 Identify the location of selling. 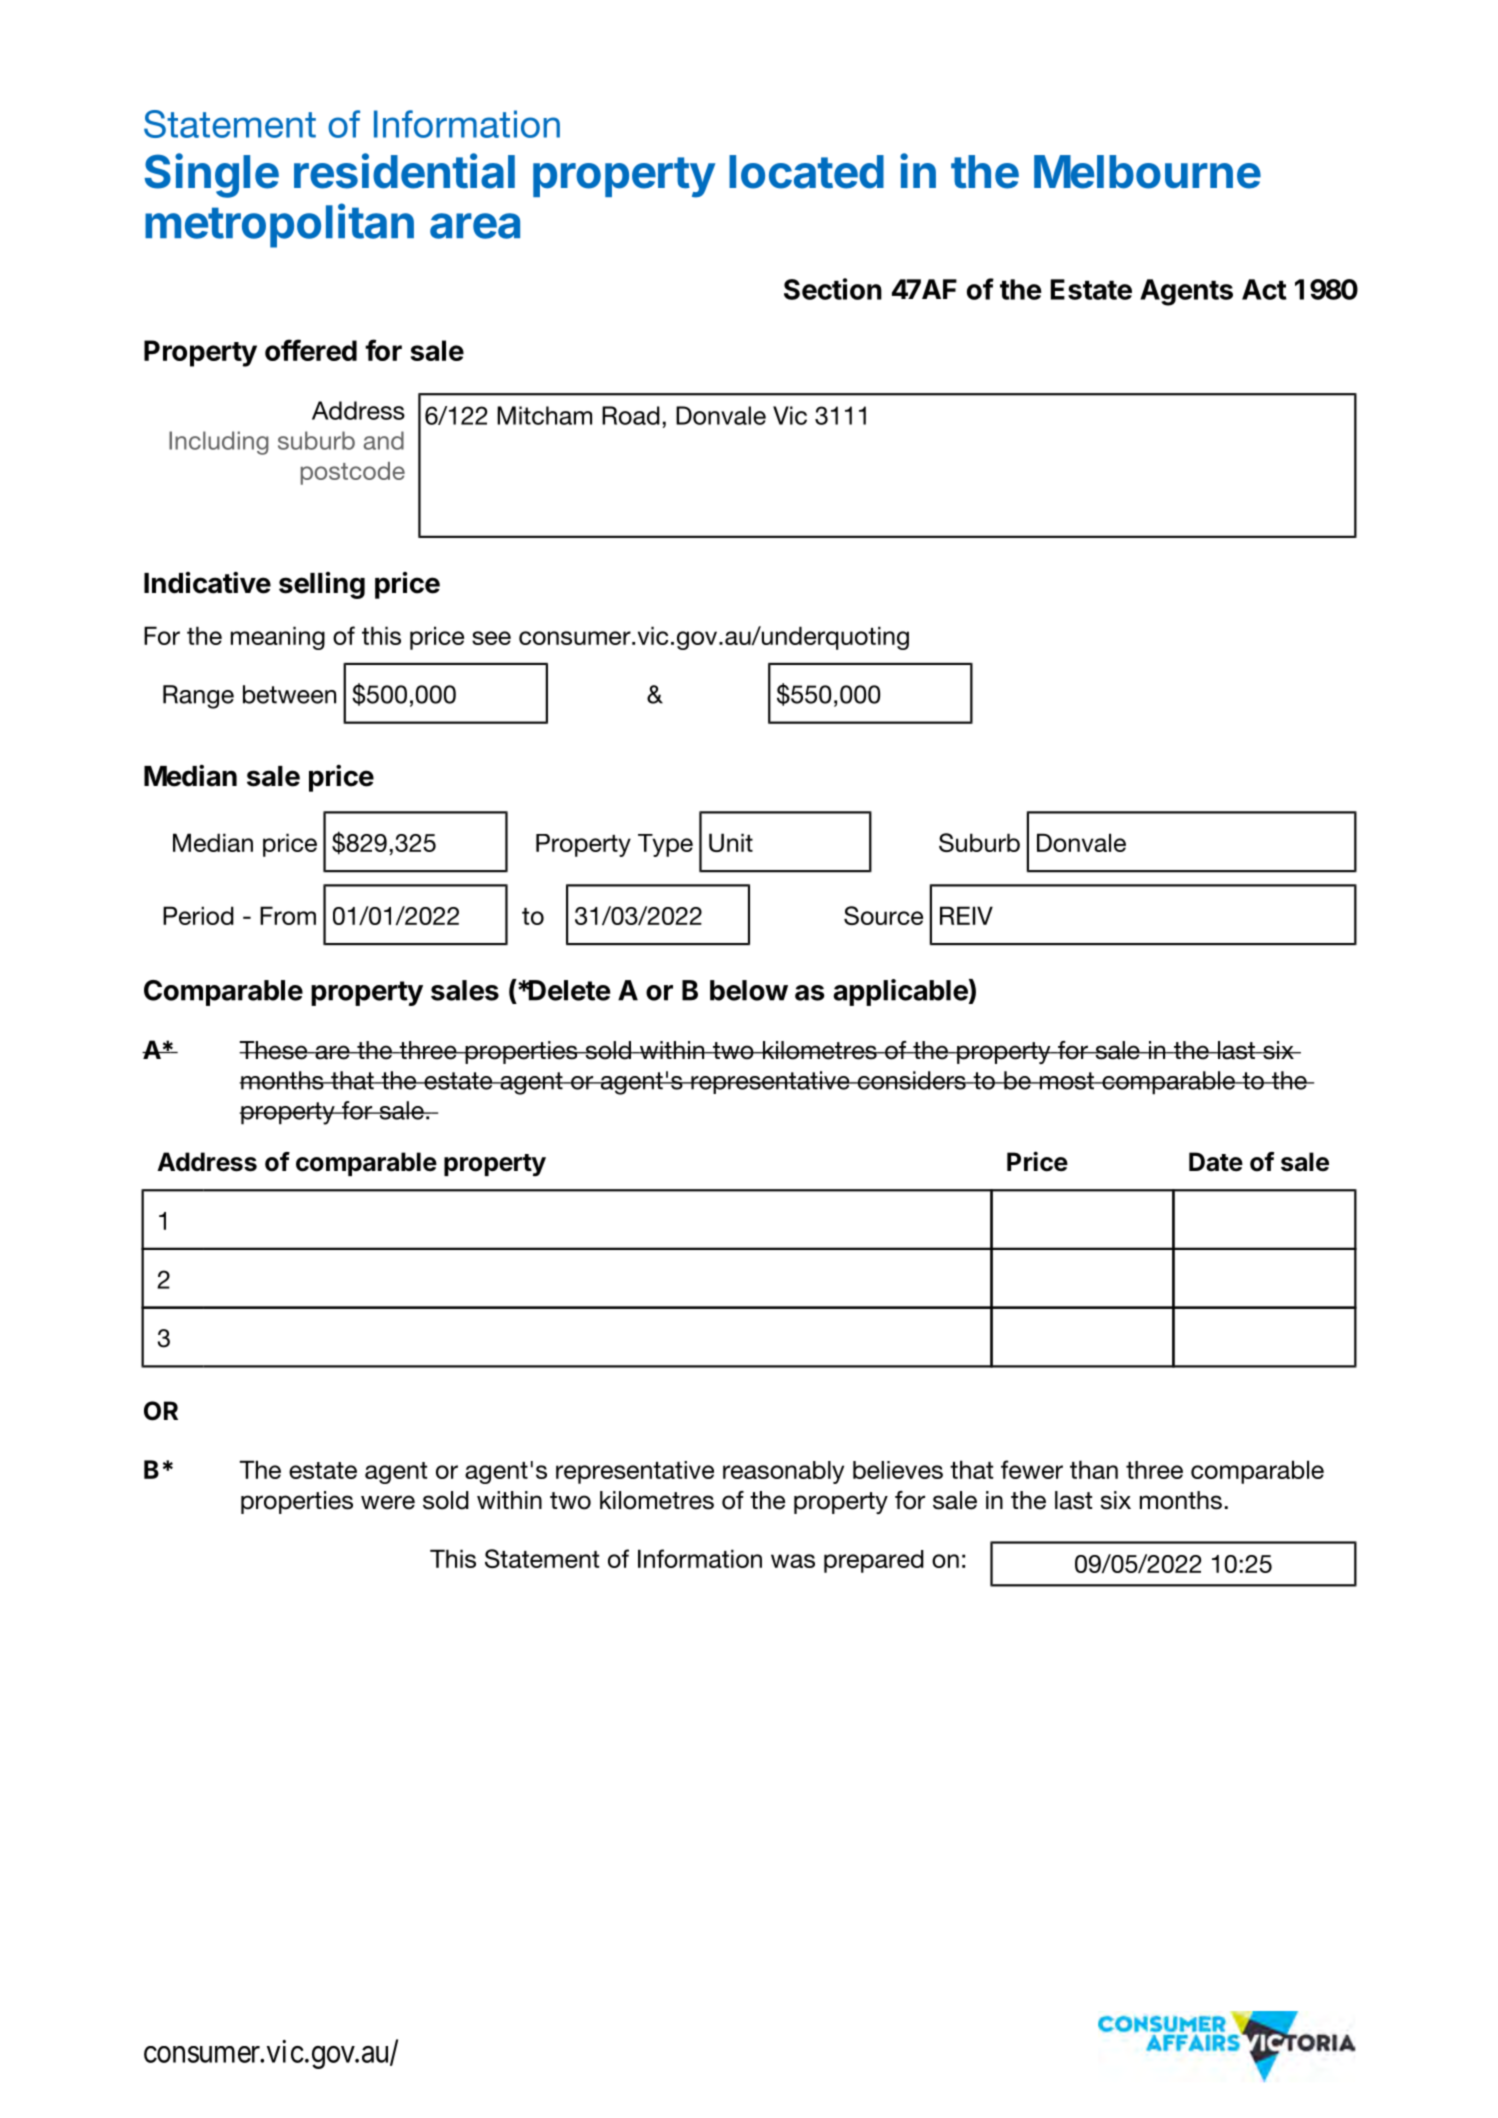
(322, 585).
